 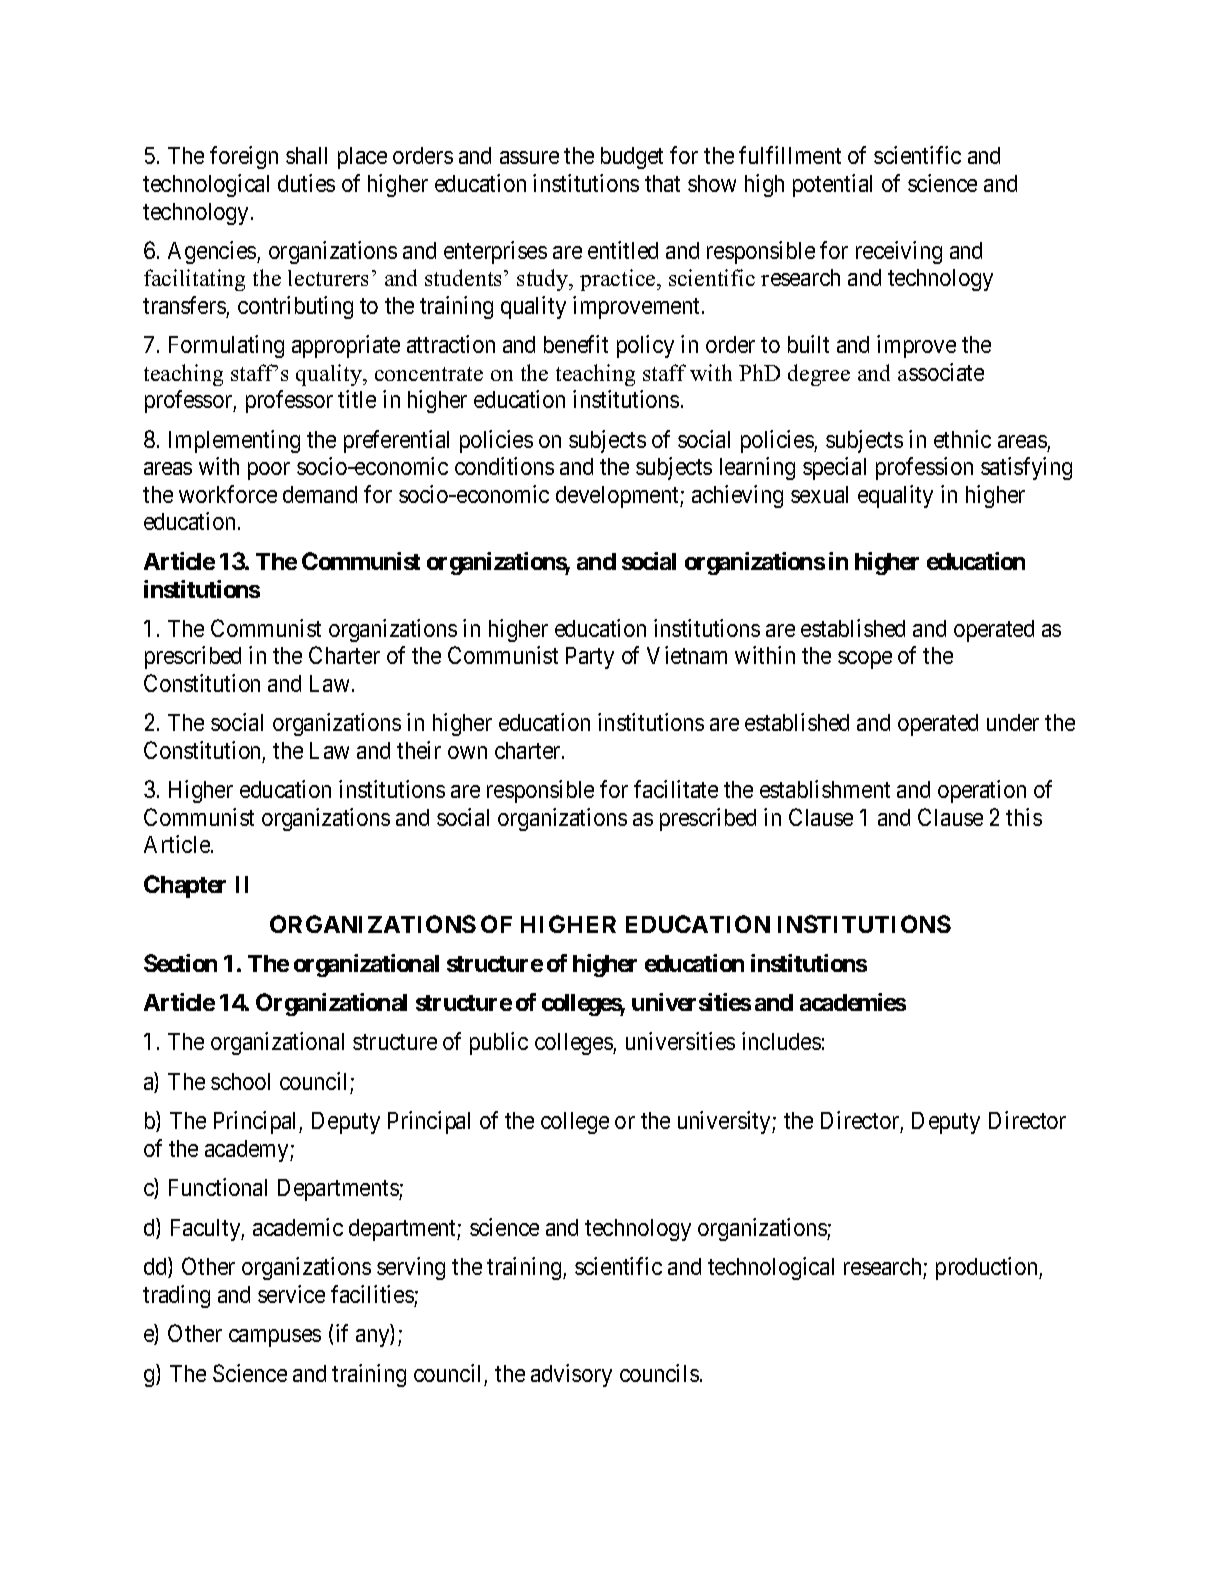 What do you see at coordinates (632, 158) in the screenshot?
I see `budget` at bounding box center [632, 158].
